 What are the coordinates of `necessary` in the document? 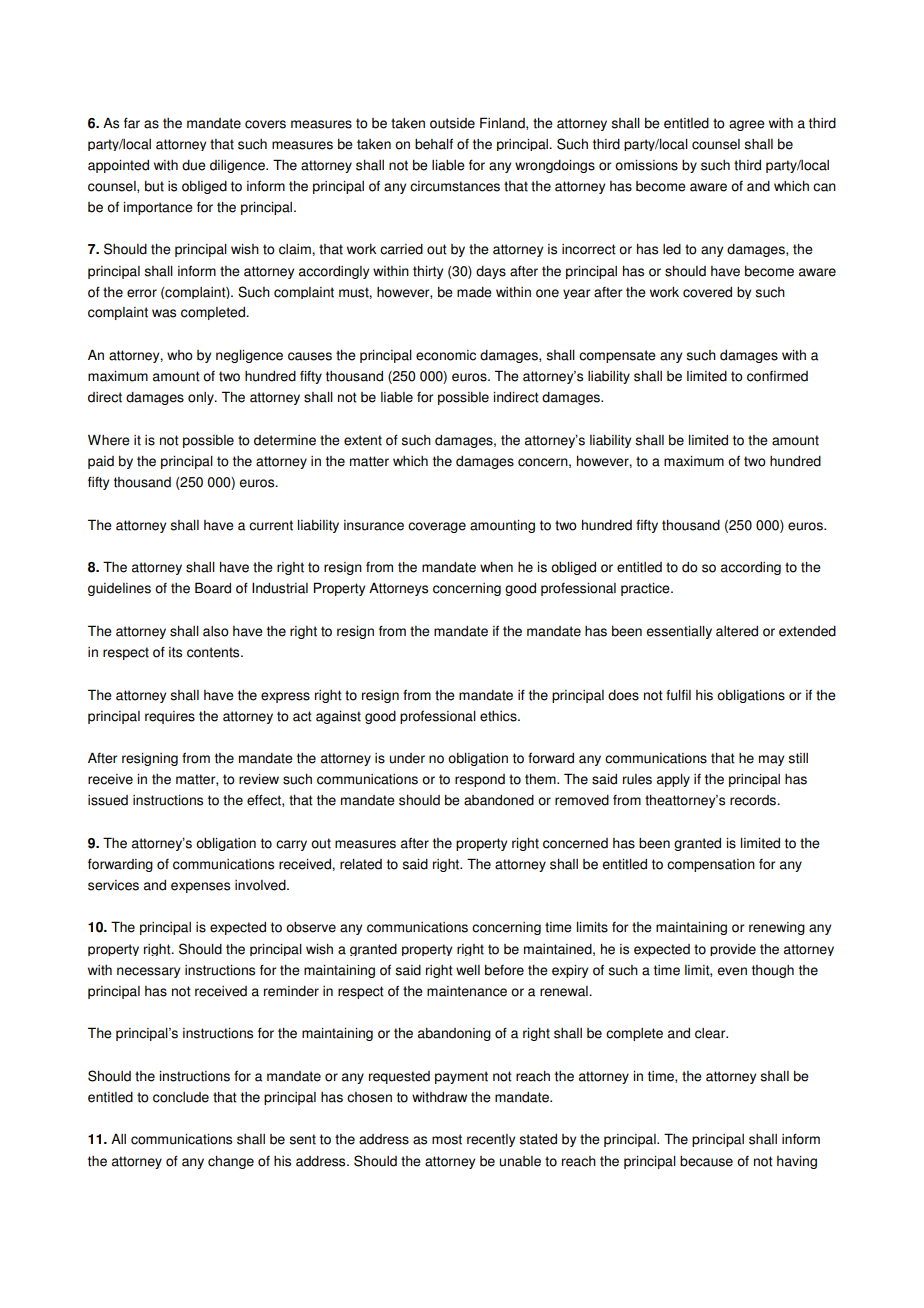 It's located at (148, 972).
